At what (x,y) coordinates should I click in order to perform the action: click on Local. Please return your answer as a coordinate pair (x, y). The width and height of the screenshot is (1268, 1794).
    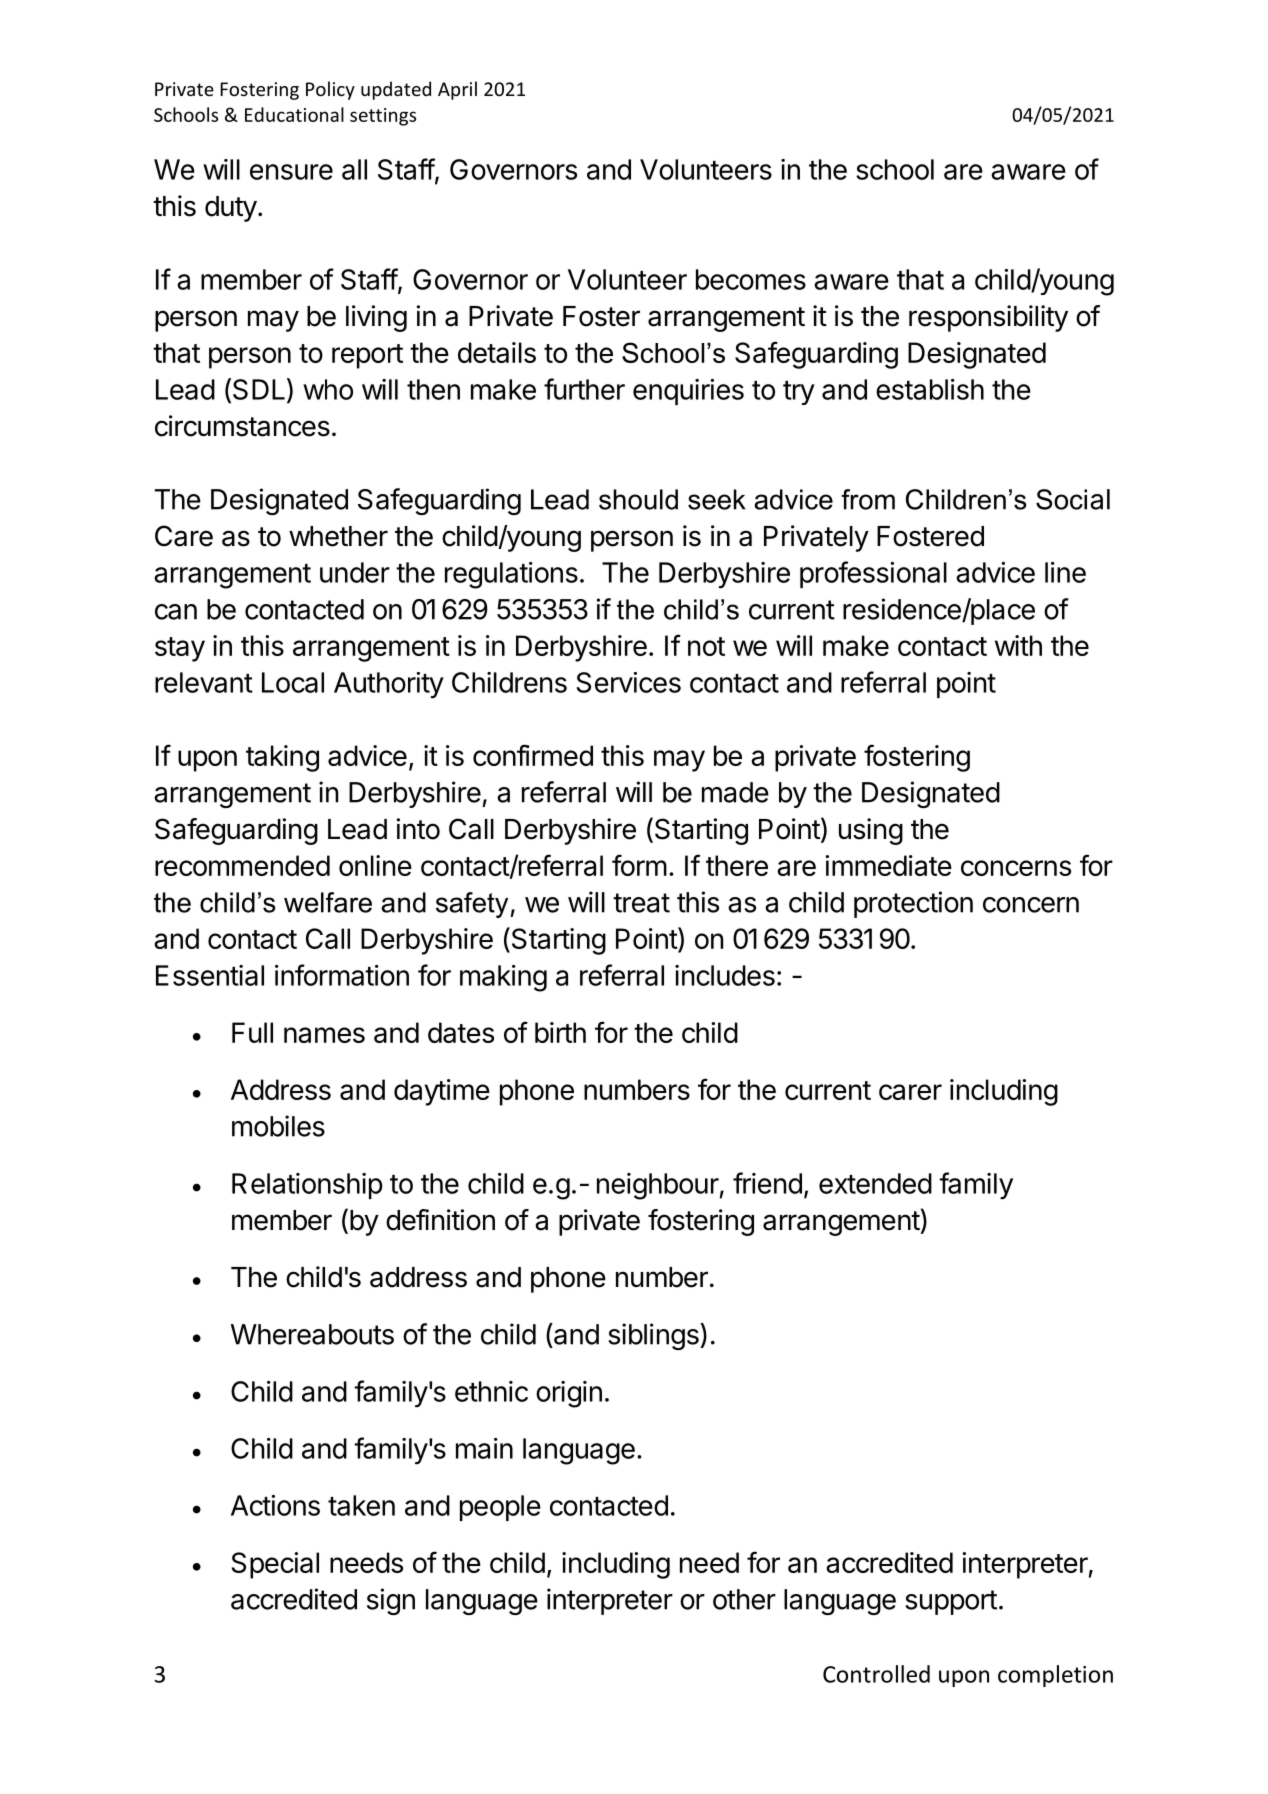
    Looking at the image, I should click on (293, 682).
